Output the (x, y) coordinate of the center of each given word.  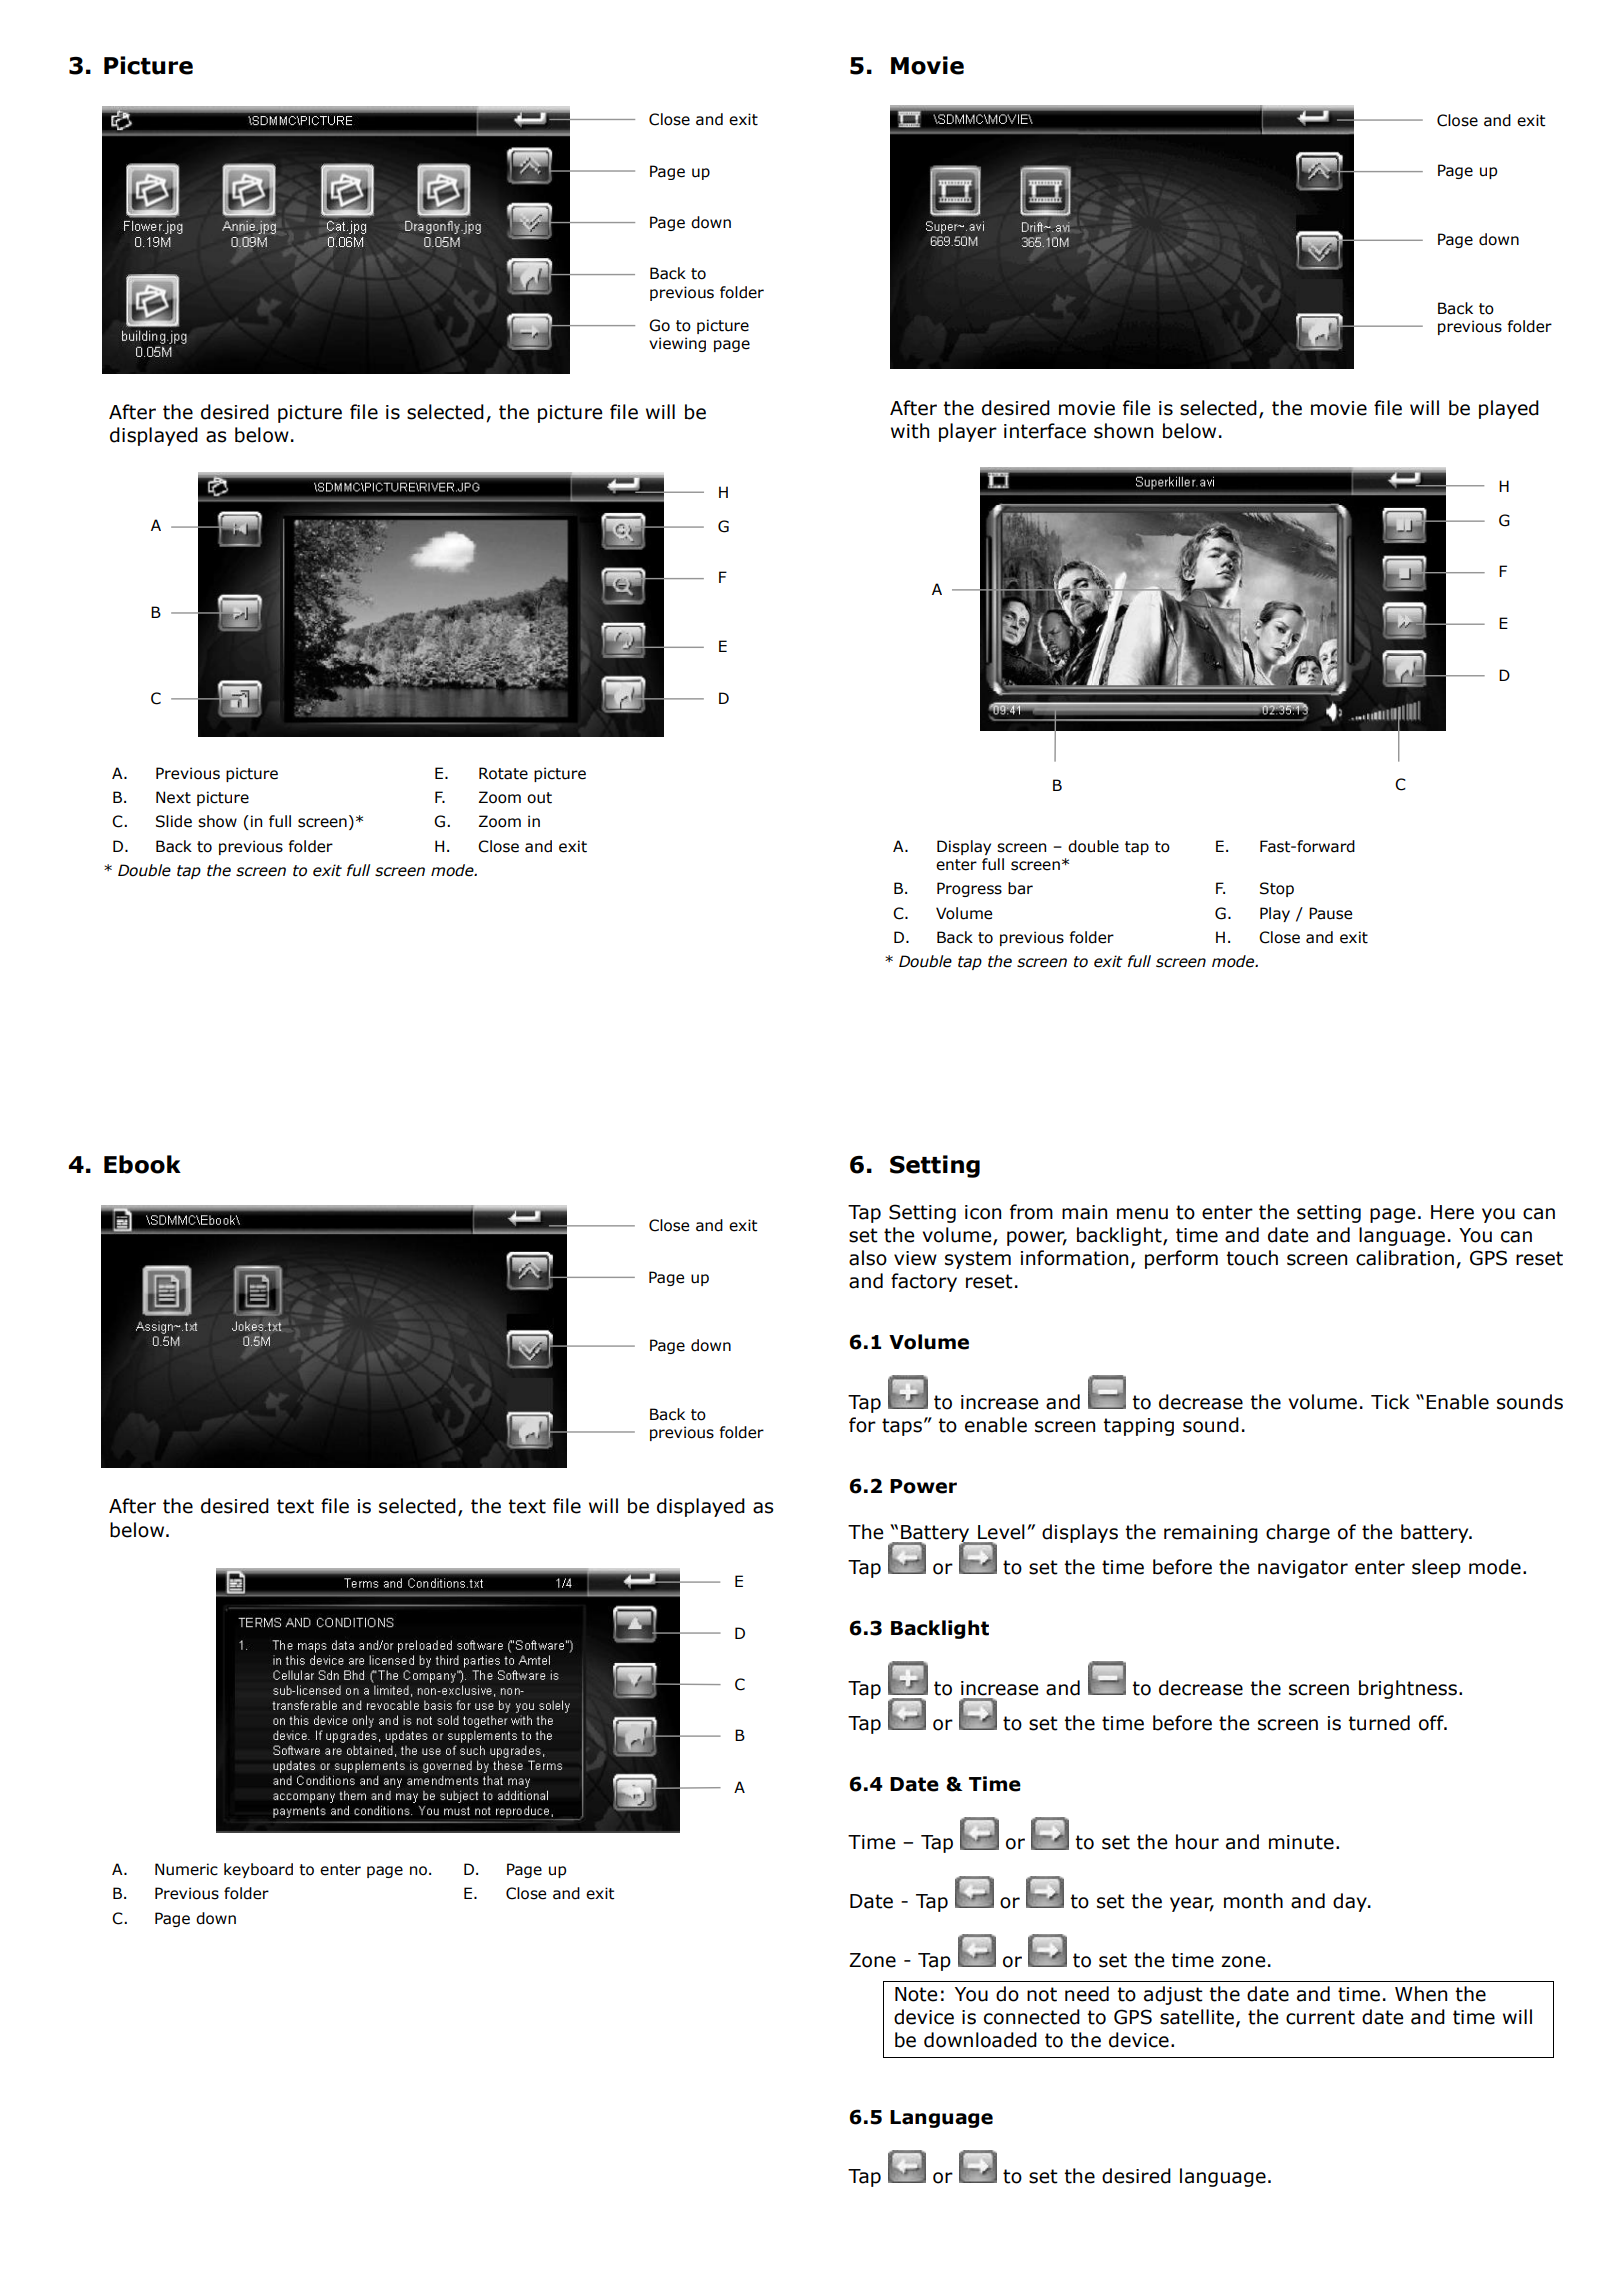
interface (1045, 431)
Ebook (142, 1164)
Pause (1330, 913)
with (910, 431)
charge (1298, 1533)
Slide (174, 821)
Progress (969, 889)
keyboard (258, 1870)
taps (902, 1427)
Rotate (503, 773)
